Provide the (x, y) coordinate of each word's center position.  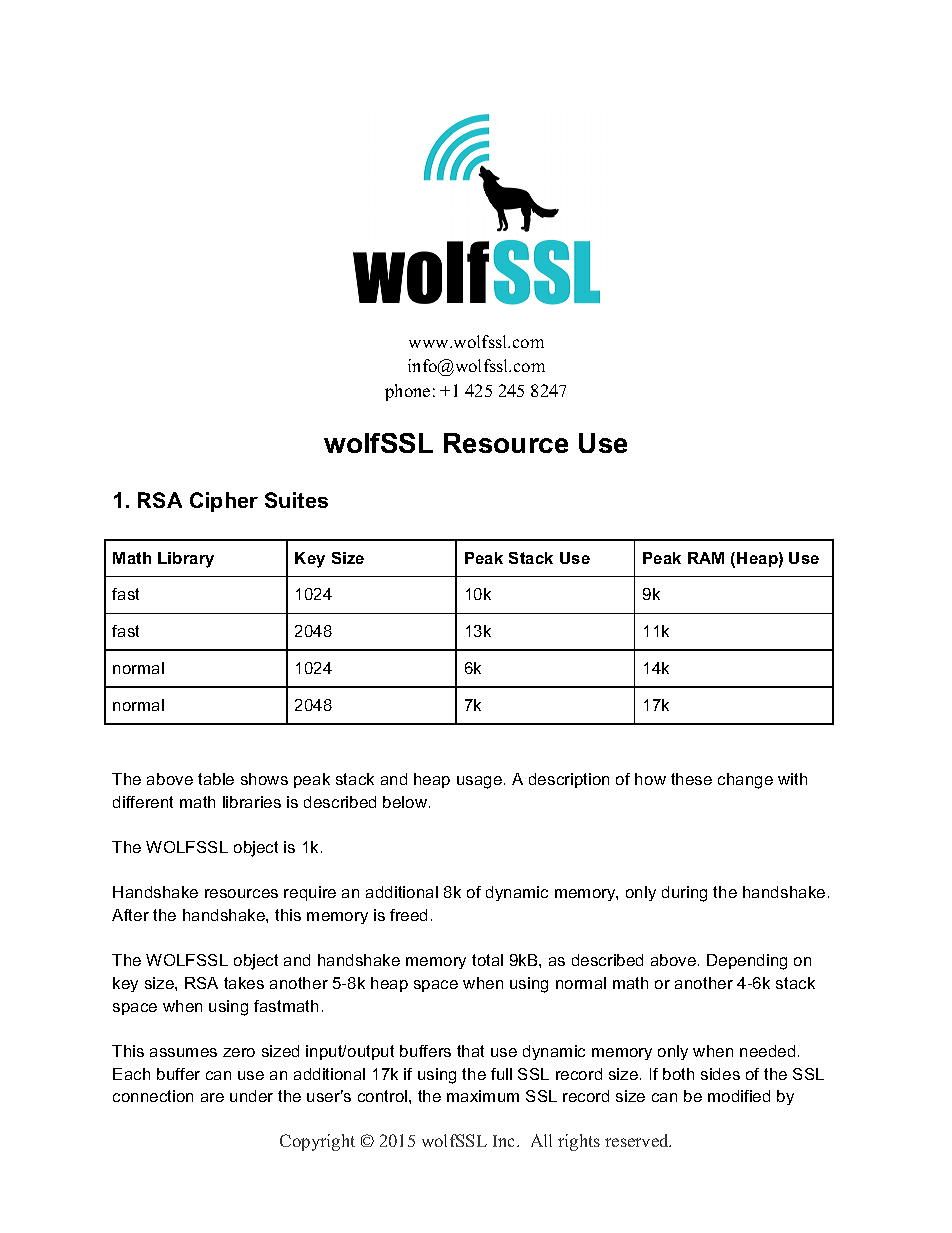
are (212, 1097)
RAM (706, 558)
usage (479, 782)
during (684, 894)
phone (407, 392)
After (130, 915)
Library (186, 560)
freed (408, 915)
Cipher (224, 502)
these (691, 779)
